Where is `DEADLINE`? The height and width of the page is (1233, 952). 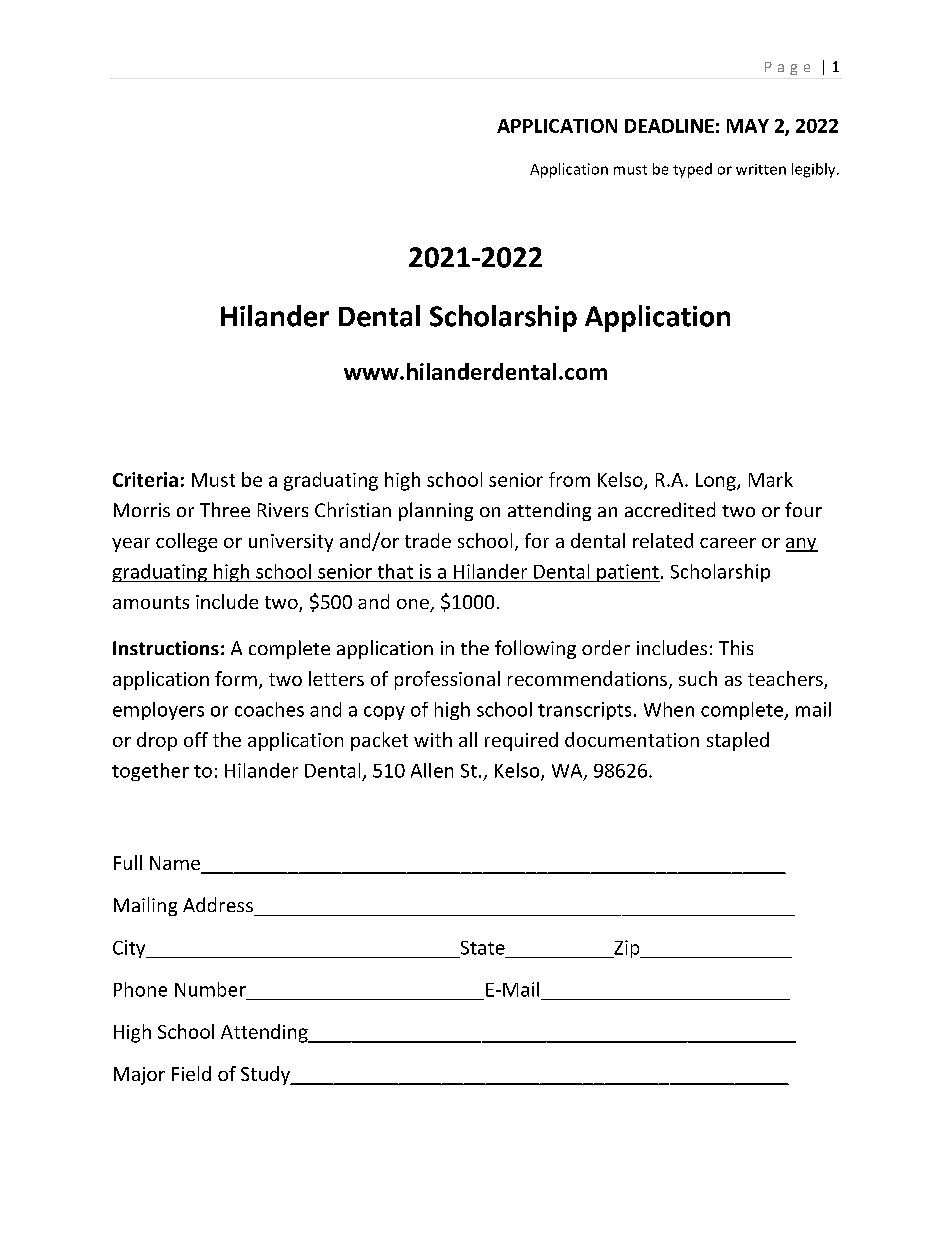 DEADLINE is located at coordinates (669, 126).
